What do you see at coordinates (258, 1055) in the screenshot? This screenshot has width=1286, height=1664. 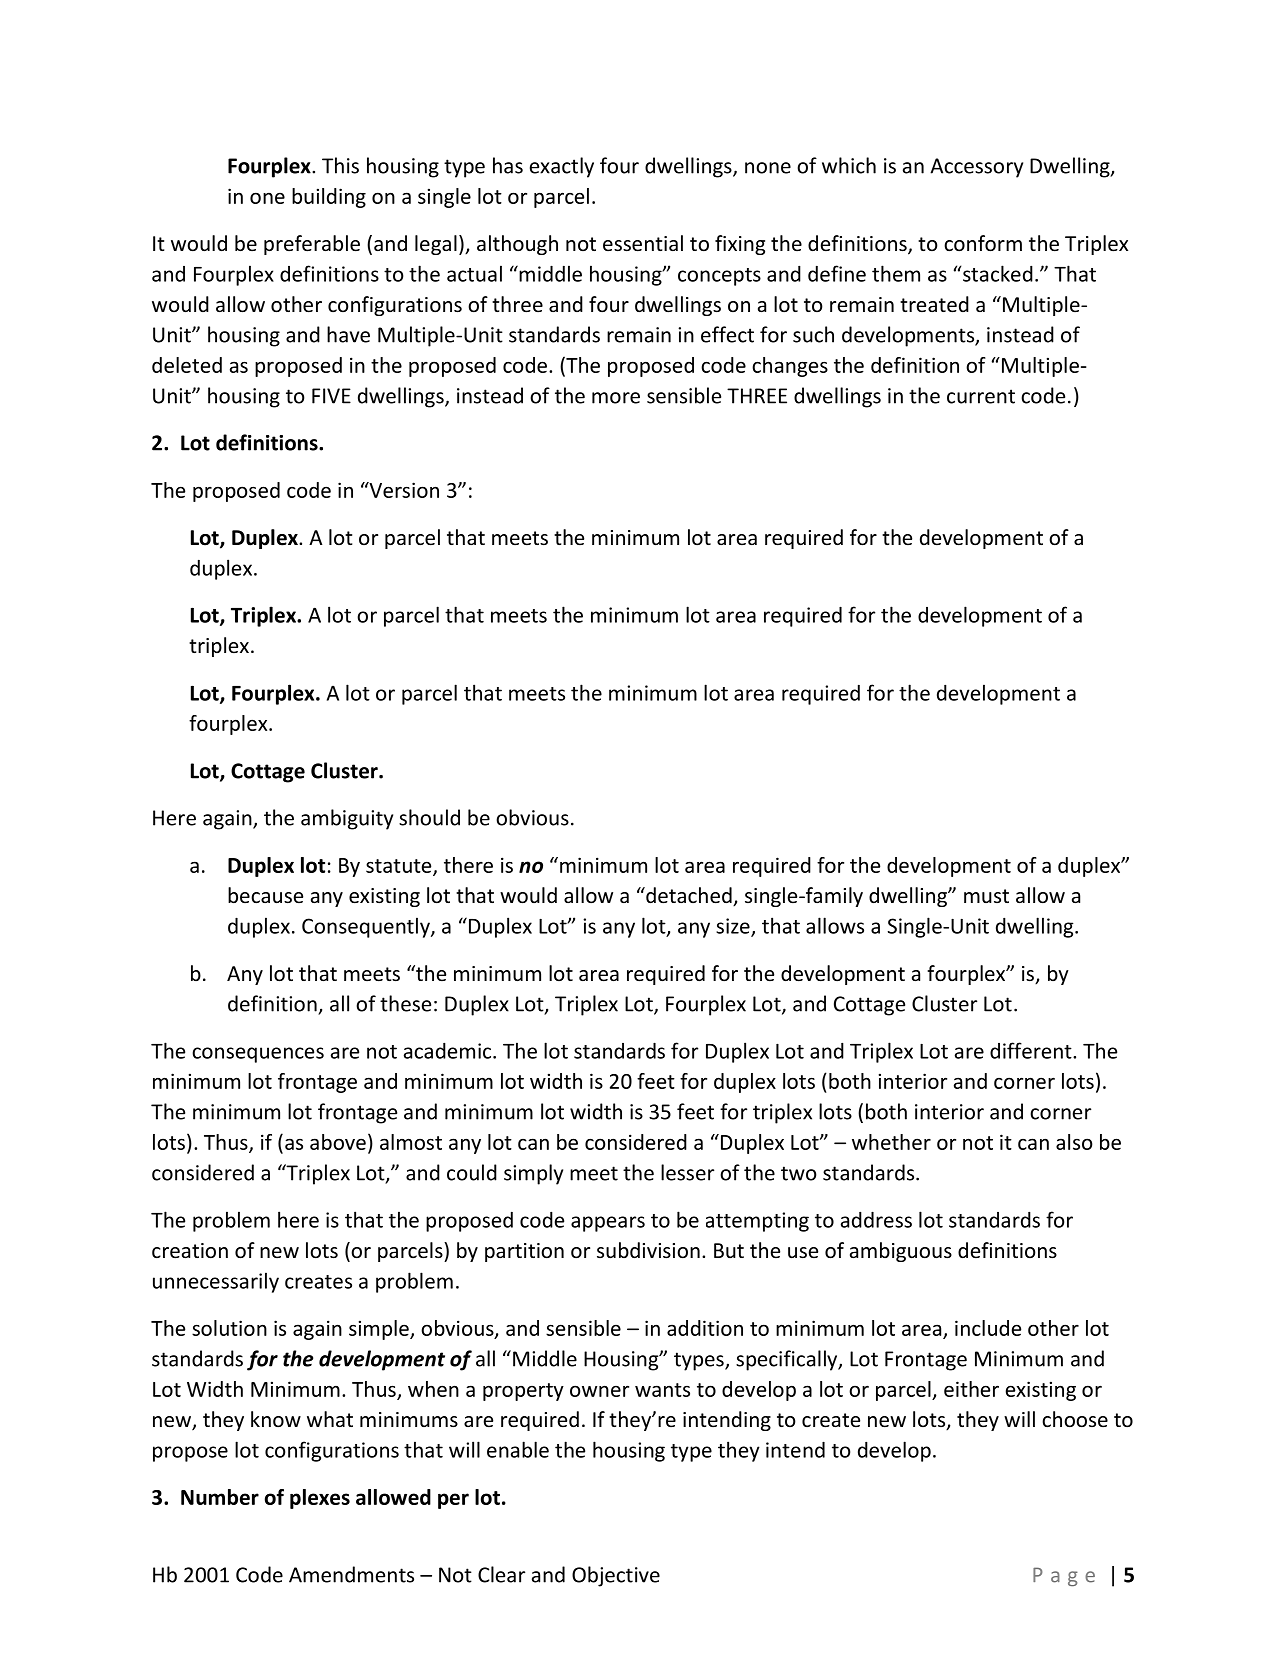 I see `consequences` at bounding box center [258, 1055].
